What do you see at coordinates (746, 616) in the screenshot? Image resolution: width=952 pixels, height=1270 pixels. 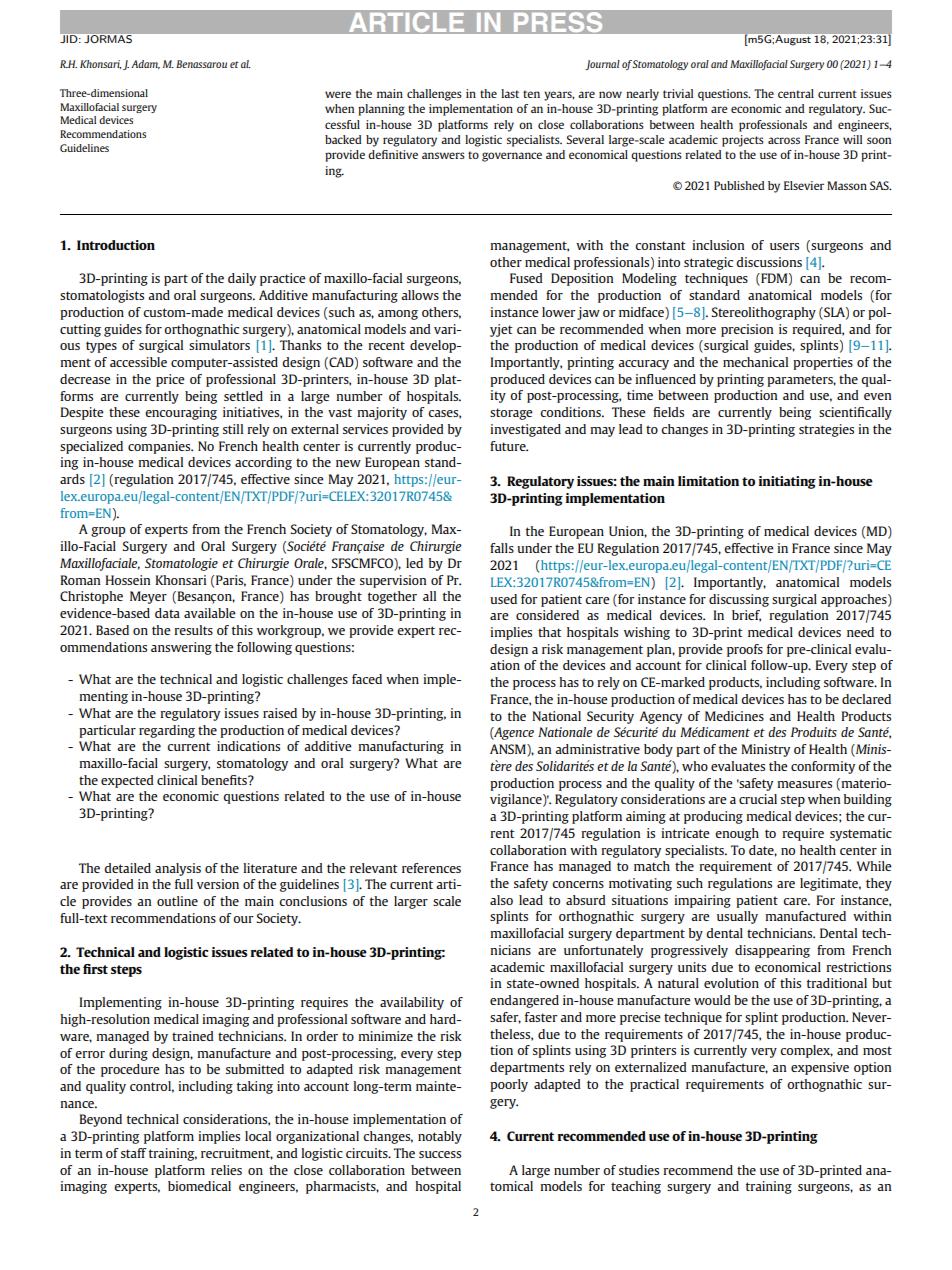 I see `brief` at bounding box center [746, 616].
